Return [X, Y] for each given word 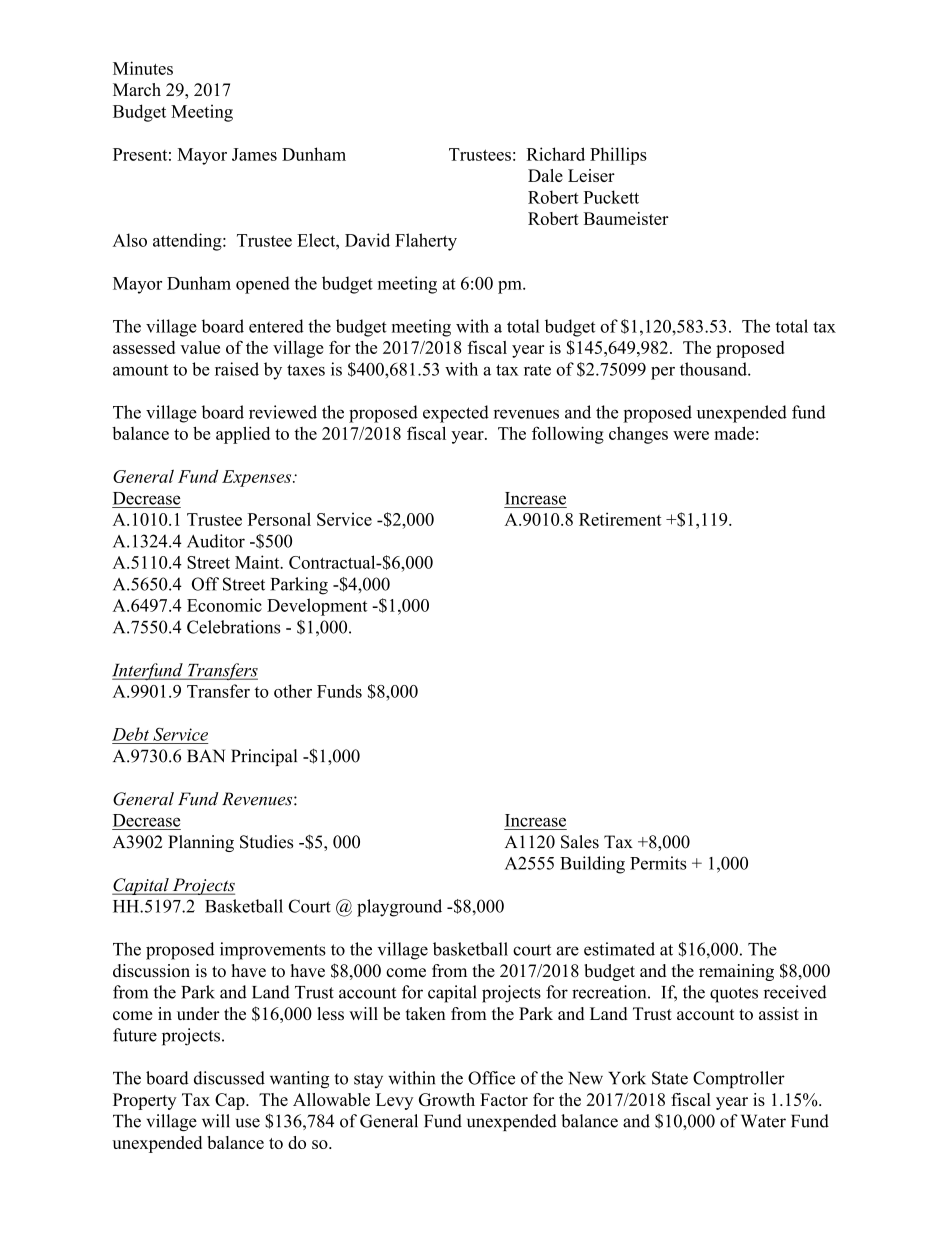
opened [263, 285]
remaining [736, 972]
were [691, 435]
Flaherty [426, 242]
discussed [229, 1078]
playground [399, 908]
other [293, 691]
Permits [658, 863]
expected [456, 414]
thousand [714, 369]
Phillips [618, 156]
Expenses [258, 478]
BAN [206, 755]
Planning [201, 843]
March [137, 89]
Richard [556, 154]
